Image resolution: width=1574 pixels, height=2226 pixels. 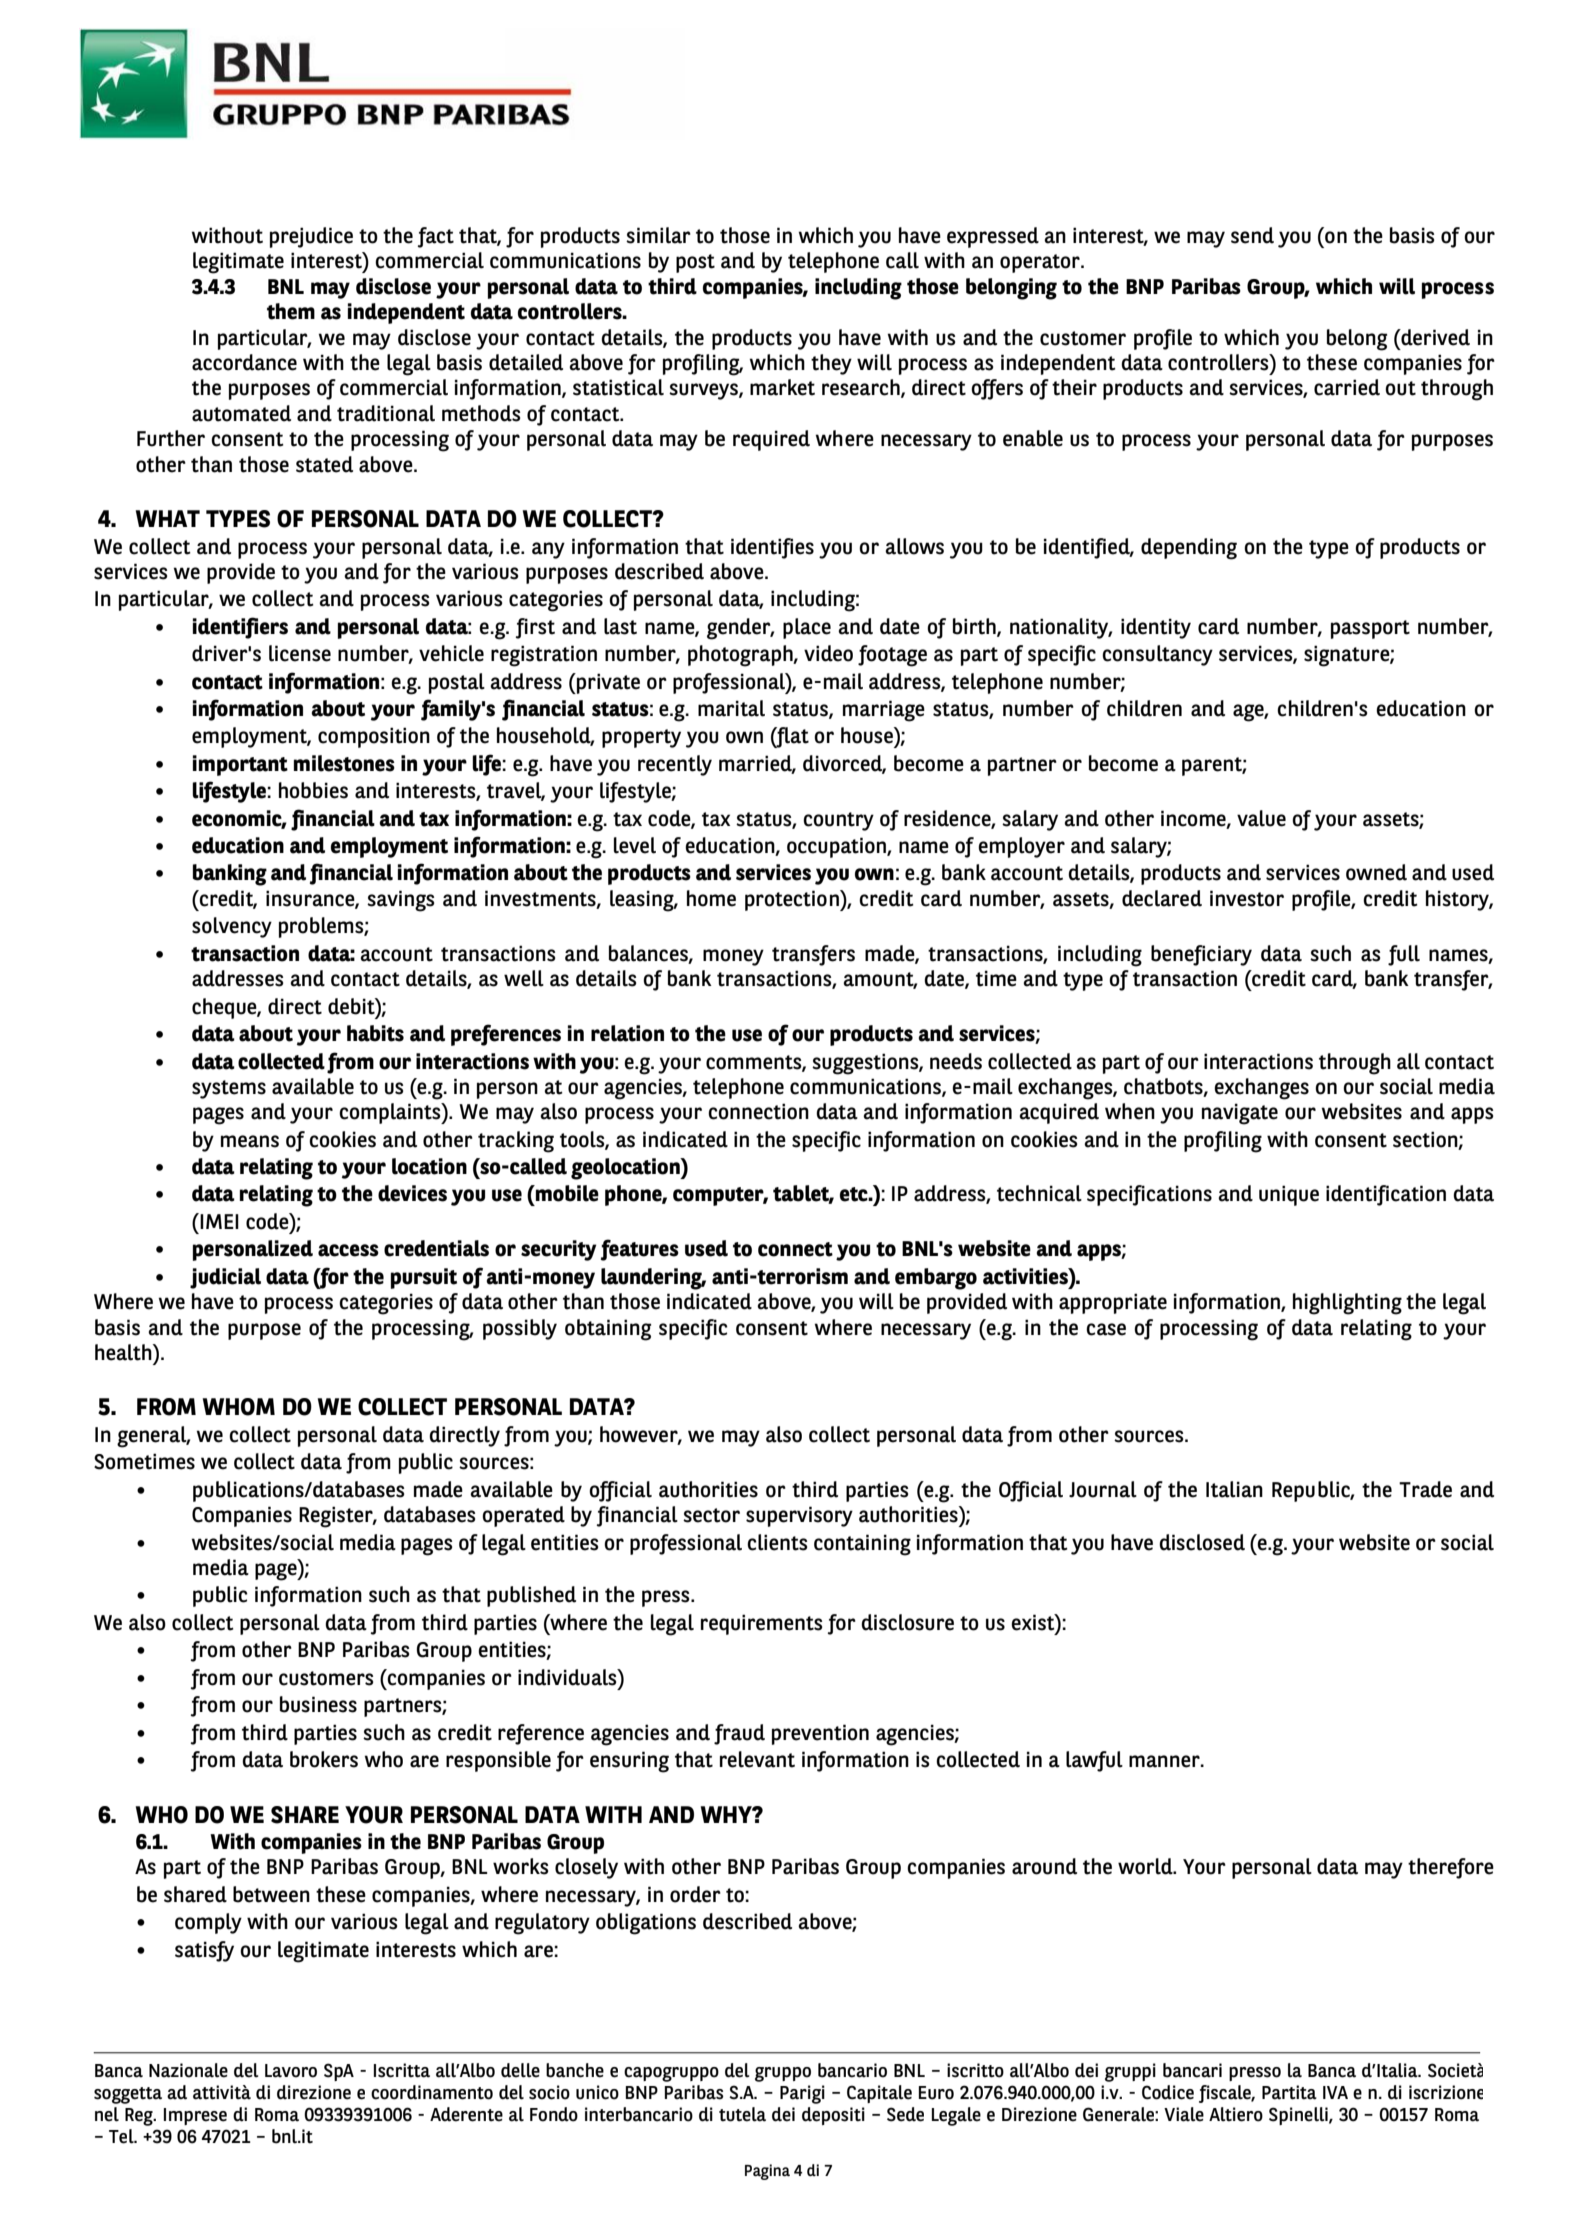 I want to click on IMEI, so click(x=218, y=1221).
